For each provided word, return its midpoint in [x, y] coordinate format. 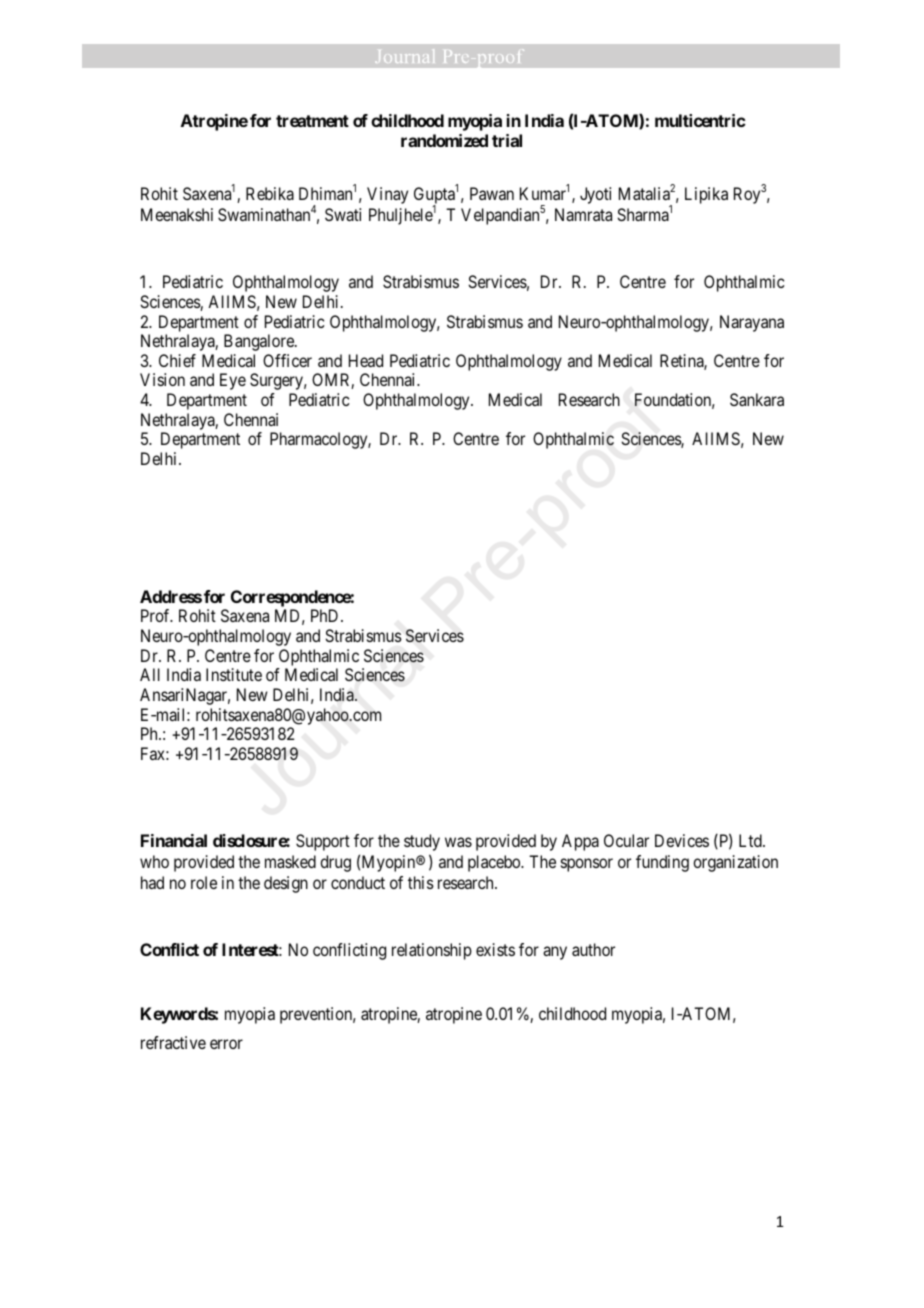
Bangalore [260, 342]
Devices [682, 840]
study [422, 842]
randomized [444, 140]
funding [662, 863]
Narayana [752, 323]
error [226, 1044]
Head [366, 360]
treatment [312, 121]
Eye [233, 381]
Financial [174, 840]
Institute [234, 674]
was [458, 842]
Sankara [757, 399]
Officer [287, 360]
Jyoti [595, 195]
